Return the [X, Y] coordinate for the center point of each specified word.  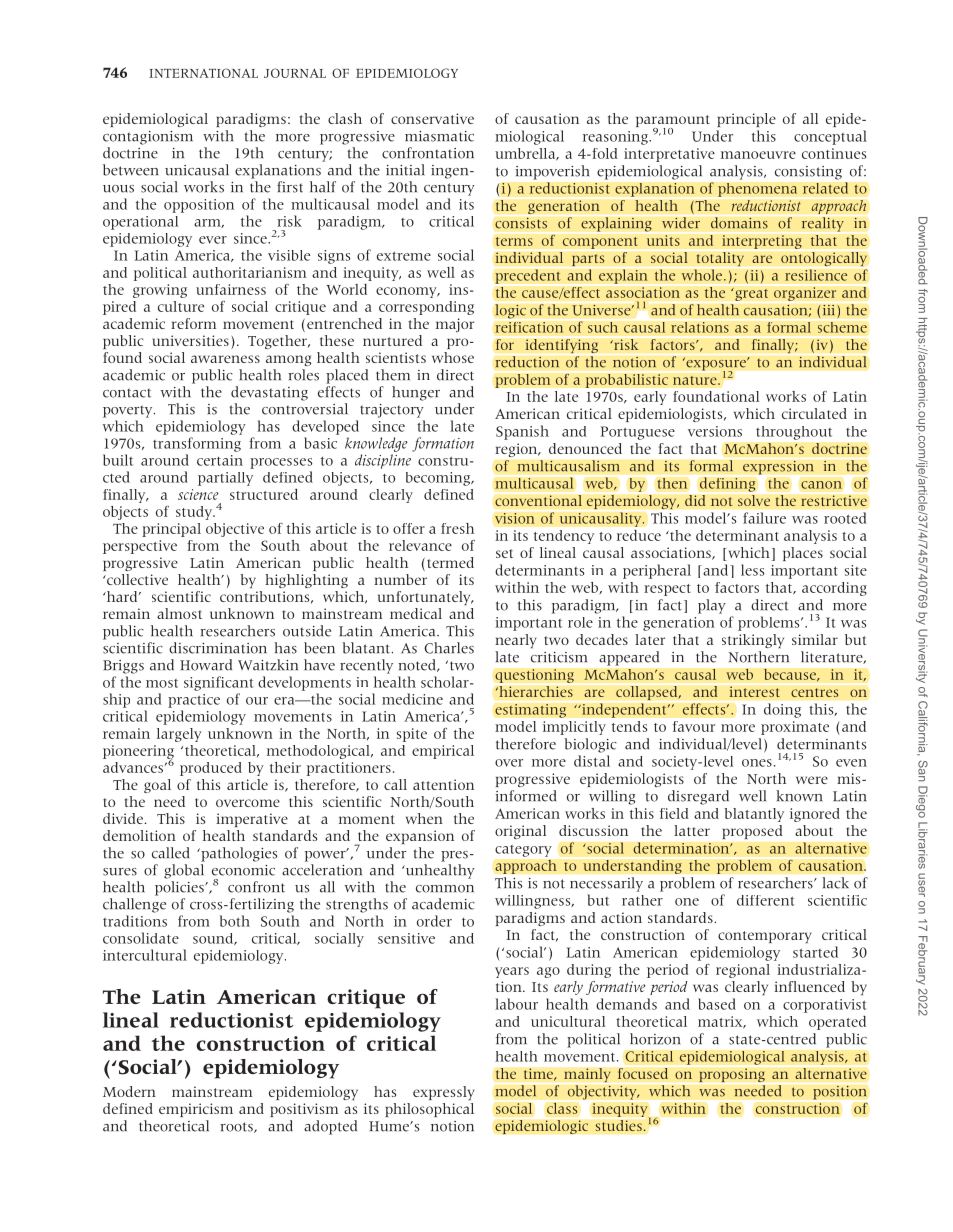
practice [194, 701]
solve [754, 501]
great [750, 294]
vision [515, 518]
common [445, 889]
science [198, 494]
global [184, 871]
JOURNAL [295, 73]
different [766, 900]
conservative [432, 118]
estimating [530, 711]
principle [747, 120]
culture [181, 306]
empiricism [196, 1110]
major [455, 325]
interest [754, 691]
